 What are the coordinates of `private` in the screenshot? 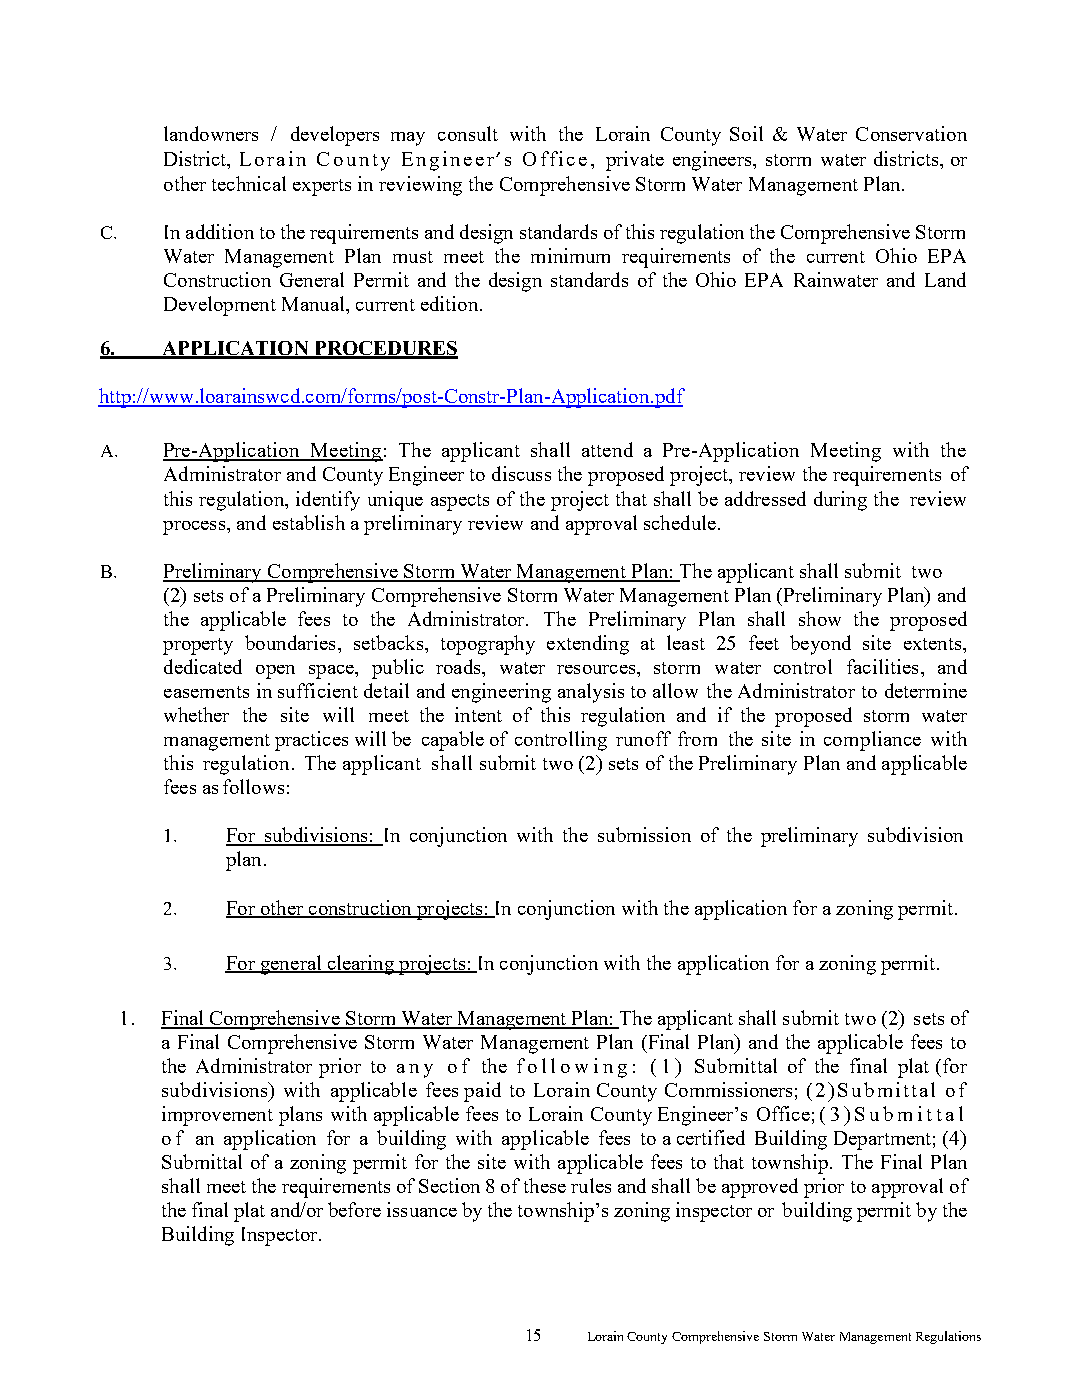 It's located at (635, 161).
